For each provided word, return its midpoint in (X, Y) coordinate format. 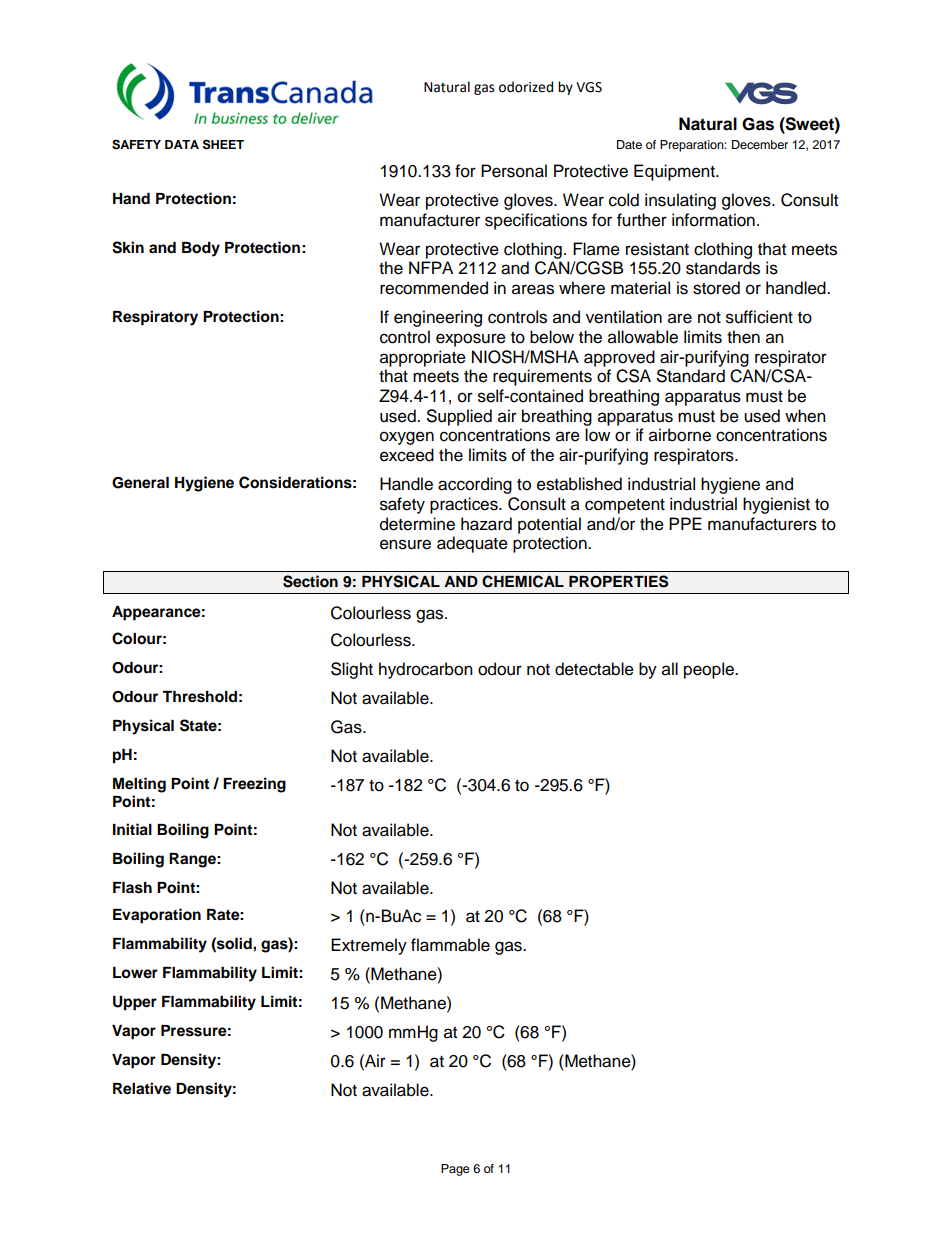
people (710, 670)
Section (310, 581)
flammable (450, 945)
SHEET (223, 144)
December (760, 144)
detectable (594, 669)
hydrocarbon (426, 670)
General (140, 483)
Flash (132, 888)
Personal (514, 171)
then (743, 337)
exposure (471, 340)
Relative (142, 1088)
